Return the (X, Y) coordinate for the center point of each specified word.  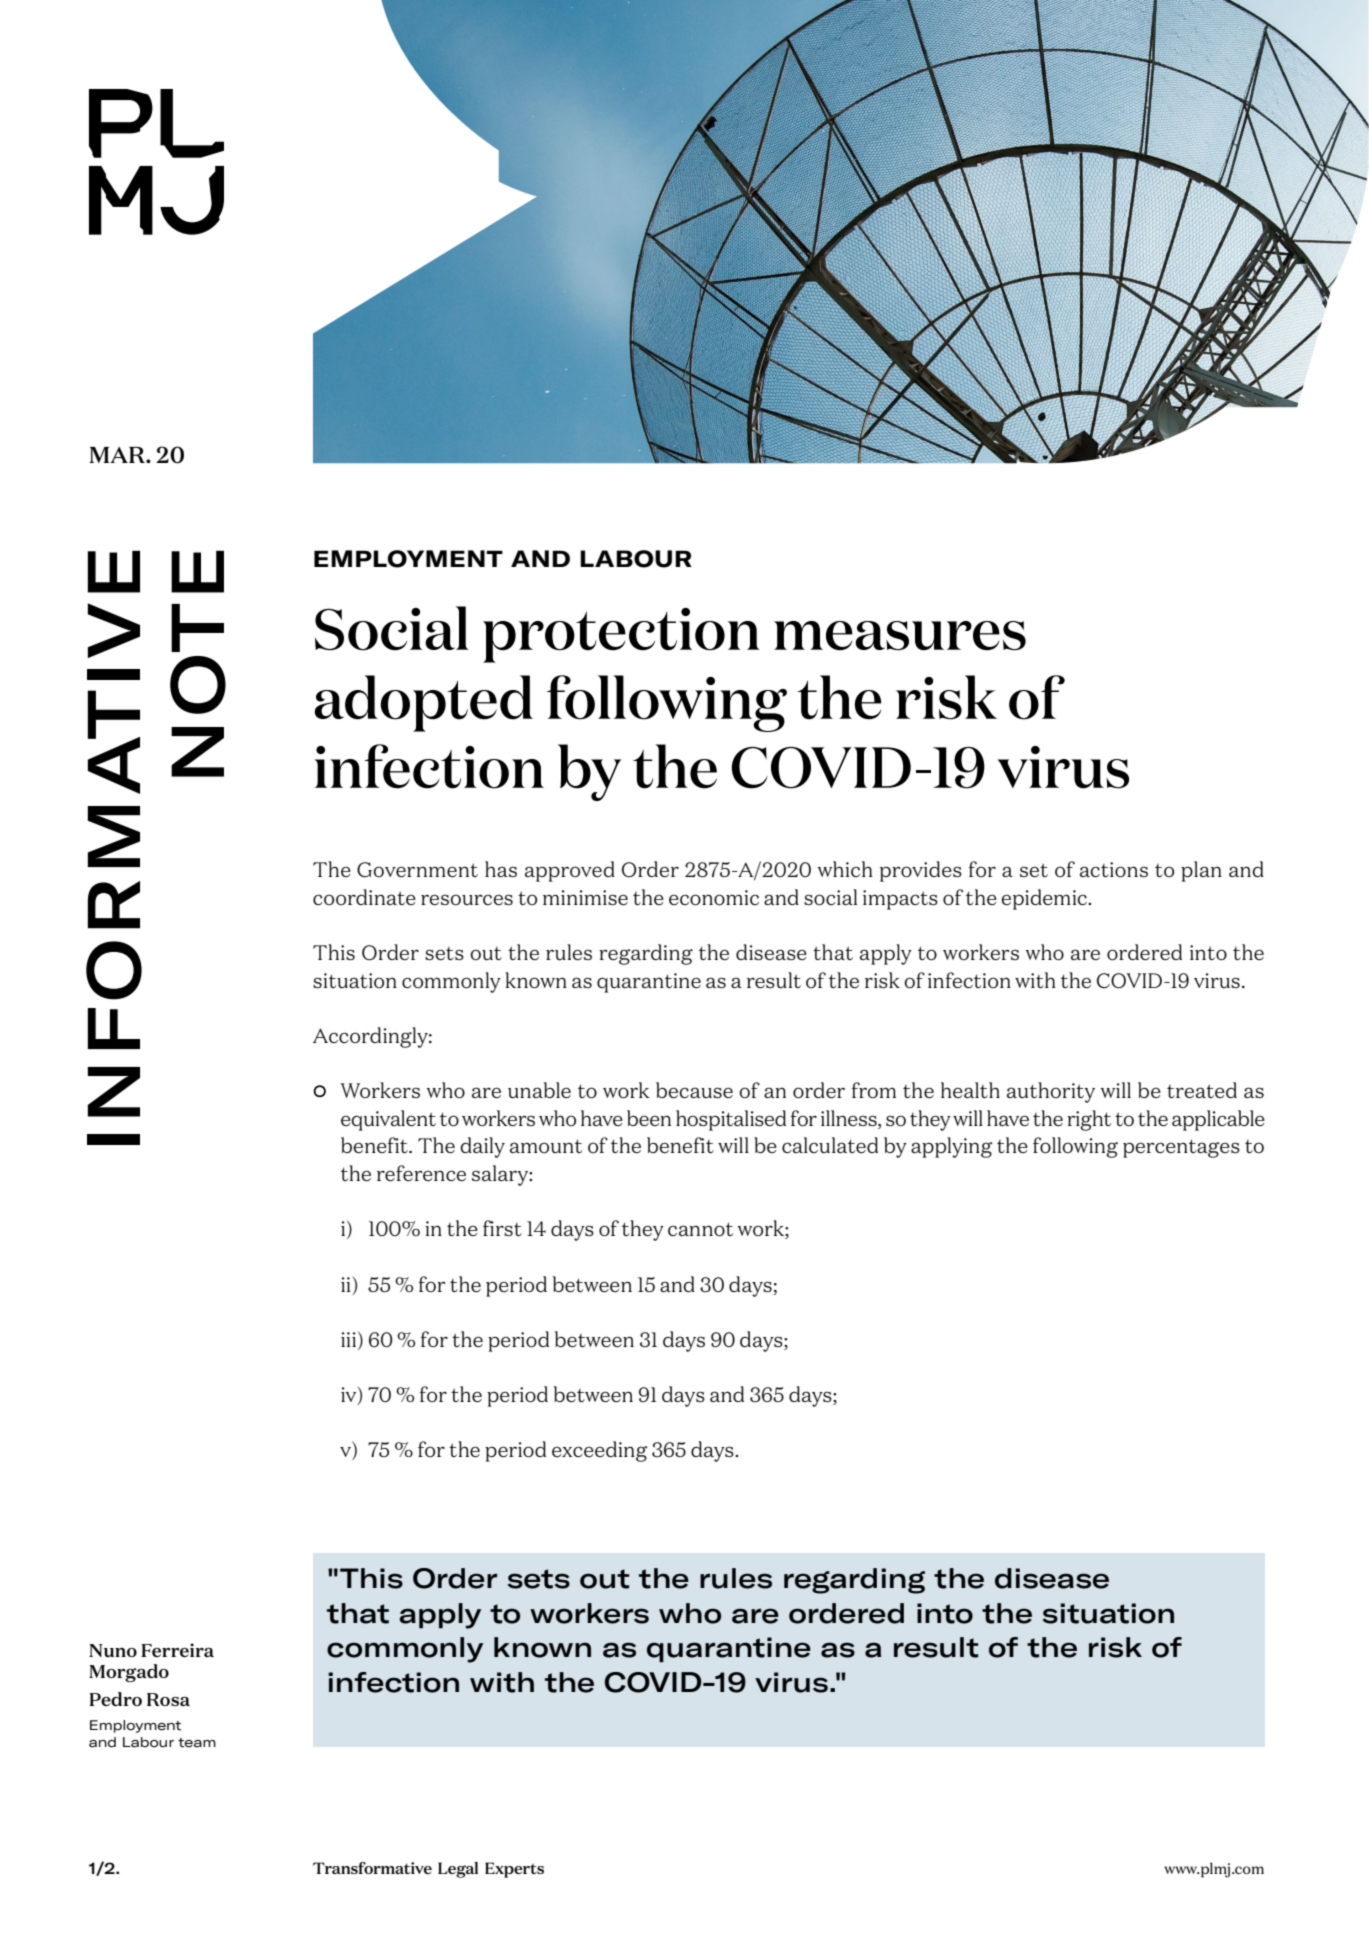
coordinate (364, 897)
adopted (424, 703)
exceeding (600, 1451)
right (1089, 1120)
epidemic (1045, 899)
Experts (514, 1870)
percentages (1181, 1148)
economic (714, 898)
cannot (700, 1229)
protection (621, 635)
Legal (458, 1870)
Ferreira (177, 1650)
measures (900, 636)
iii (350, 1340)
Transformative (372, 1868)
